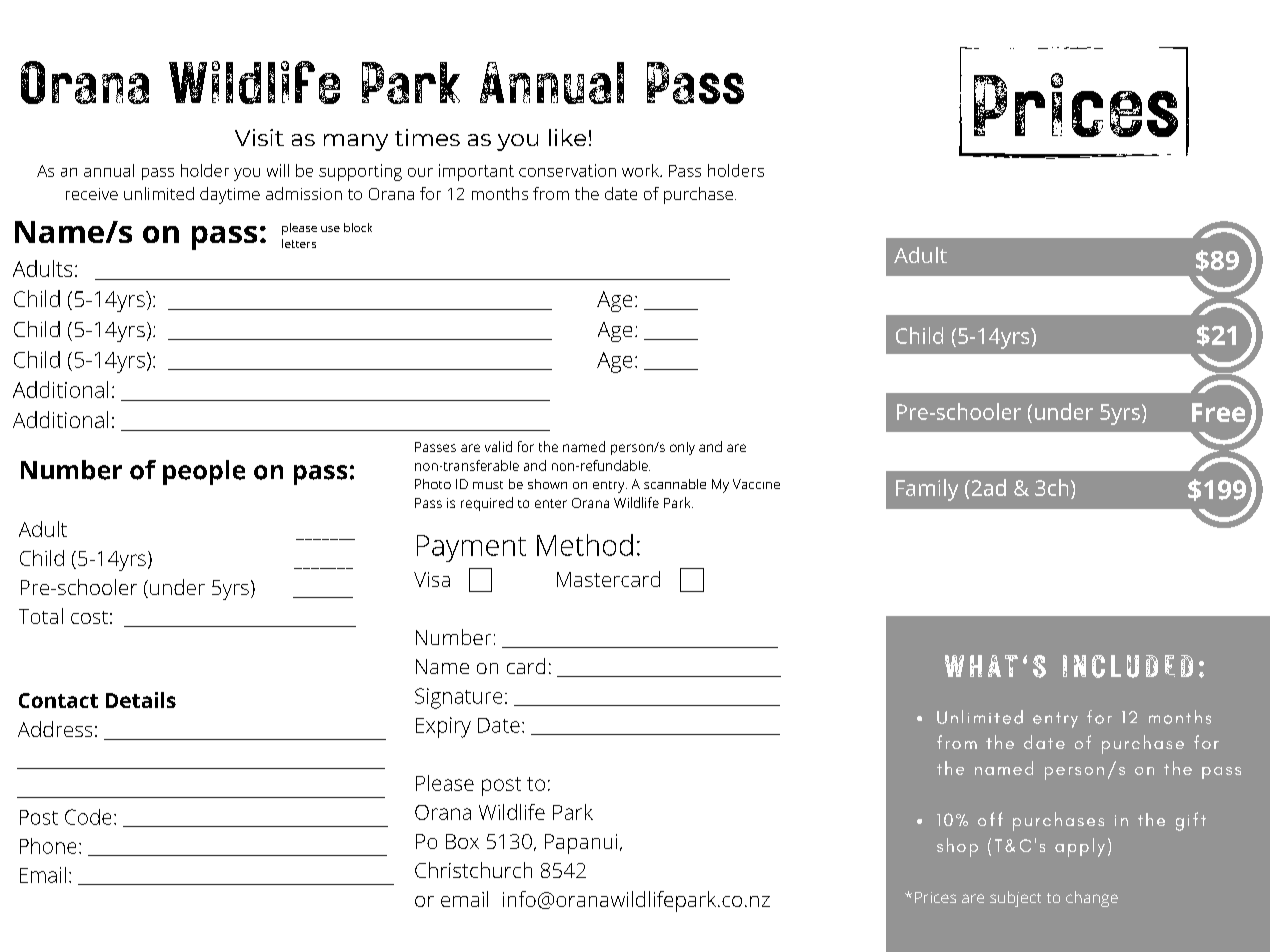  Describe the element at coordinates (473, 870) in the screenshot. I see `Christchurch` at that location.
